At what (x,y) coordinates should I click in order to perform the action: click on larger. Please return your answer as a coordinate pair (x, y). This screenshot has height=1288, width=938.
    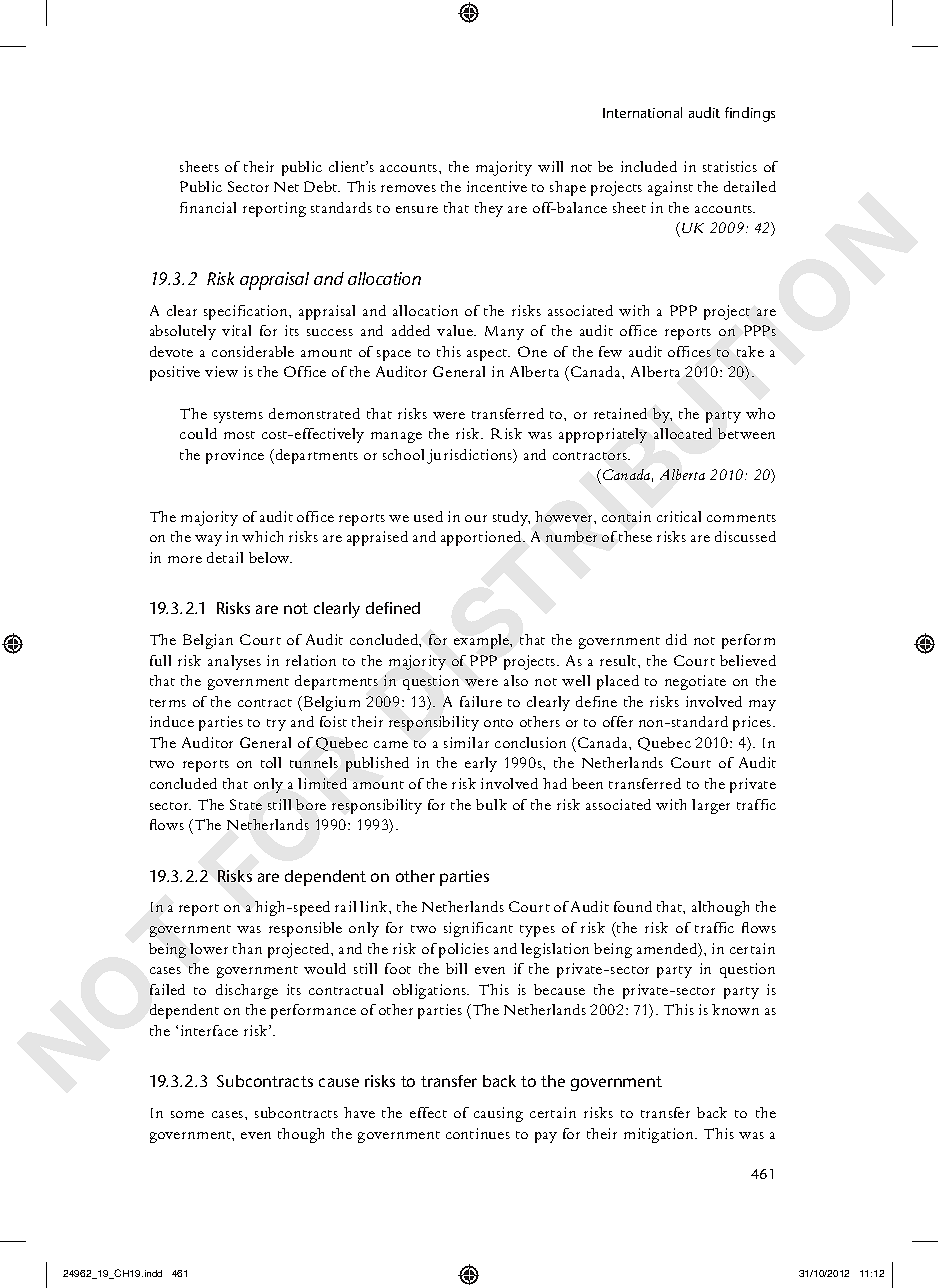
    Looking at the image, I should click on (711, 806).
